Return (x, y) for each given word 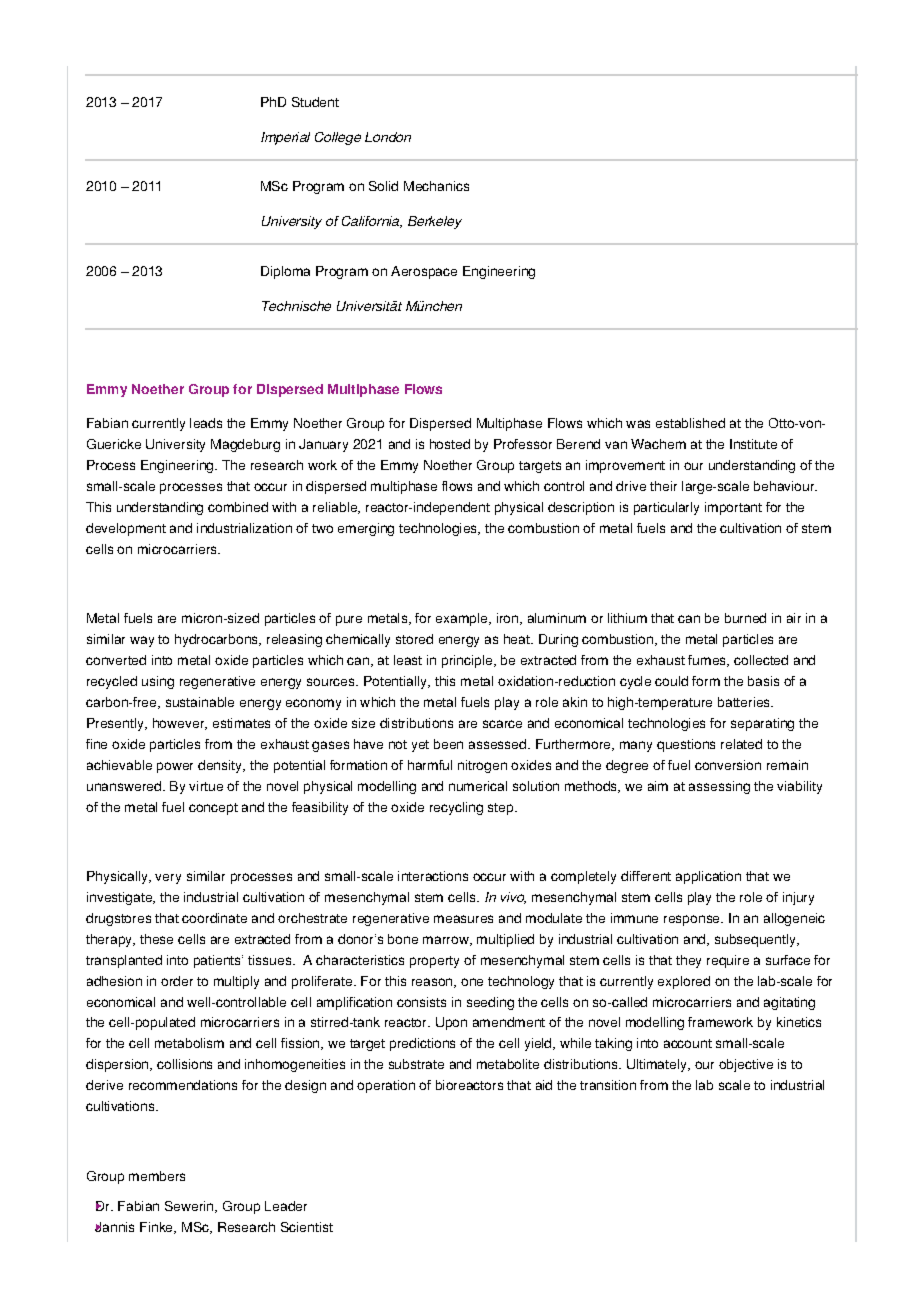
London (388, 137)
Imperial (285, 138)
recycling (456, 808)
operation (386, 1086)
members (157, 1176)
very (168, 879)
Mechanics (436, 186)
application (708, 877)
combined (238, 507)
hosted (450, 444)
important (733, 508)
